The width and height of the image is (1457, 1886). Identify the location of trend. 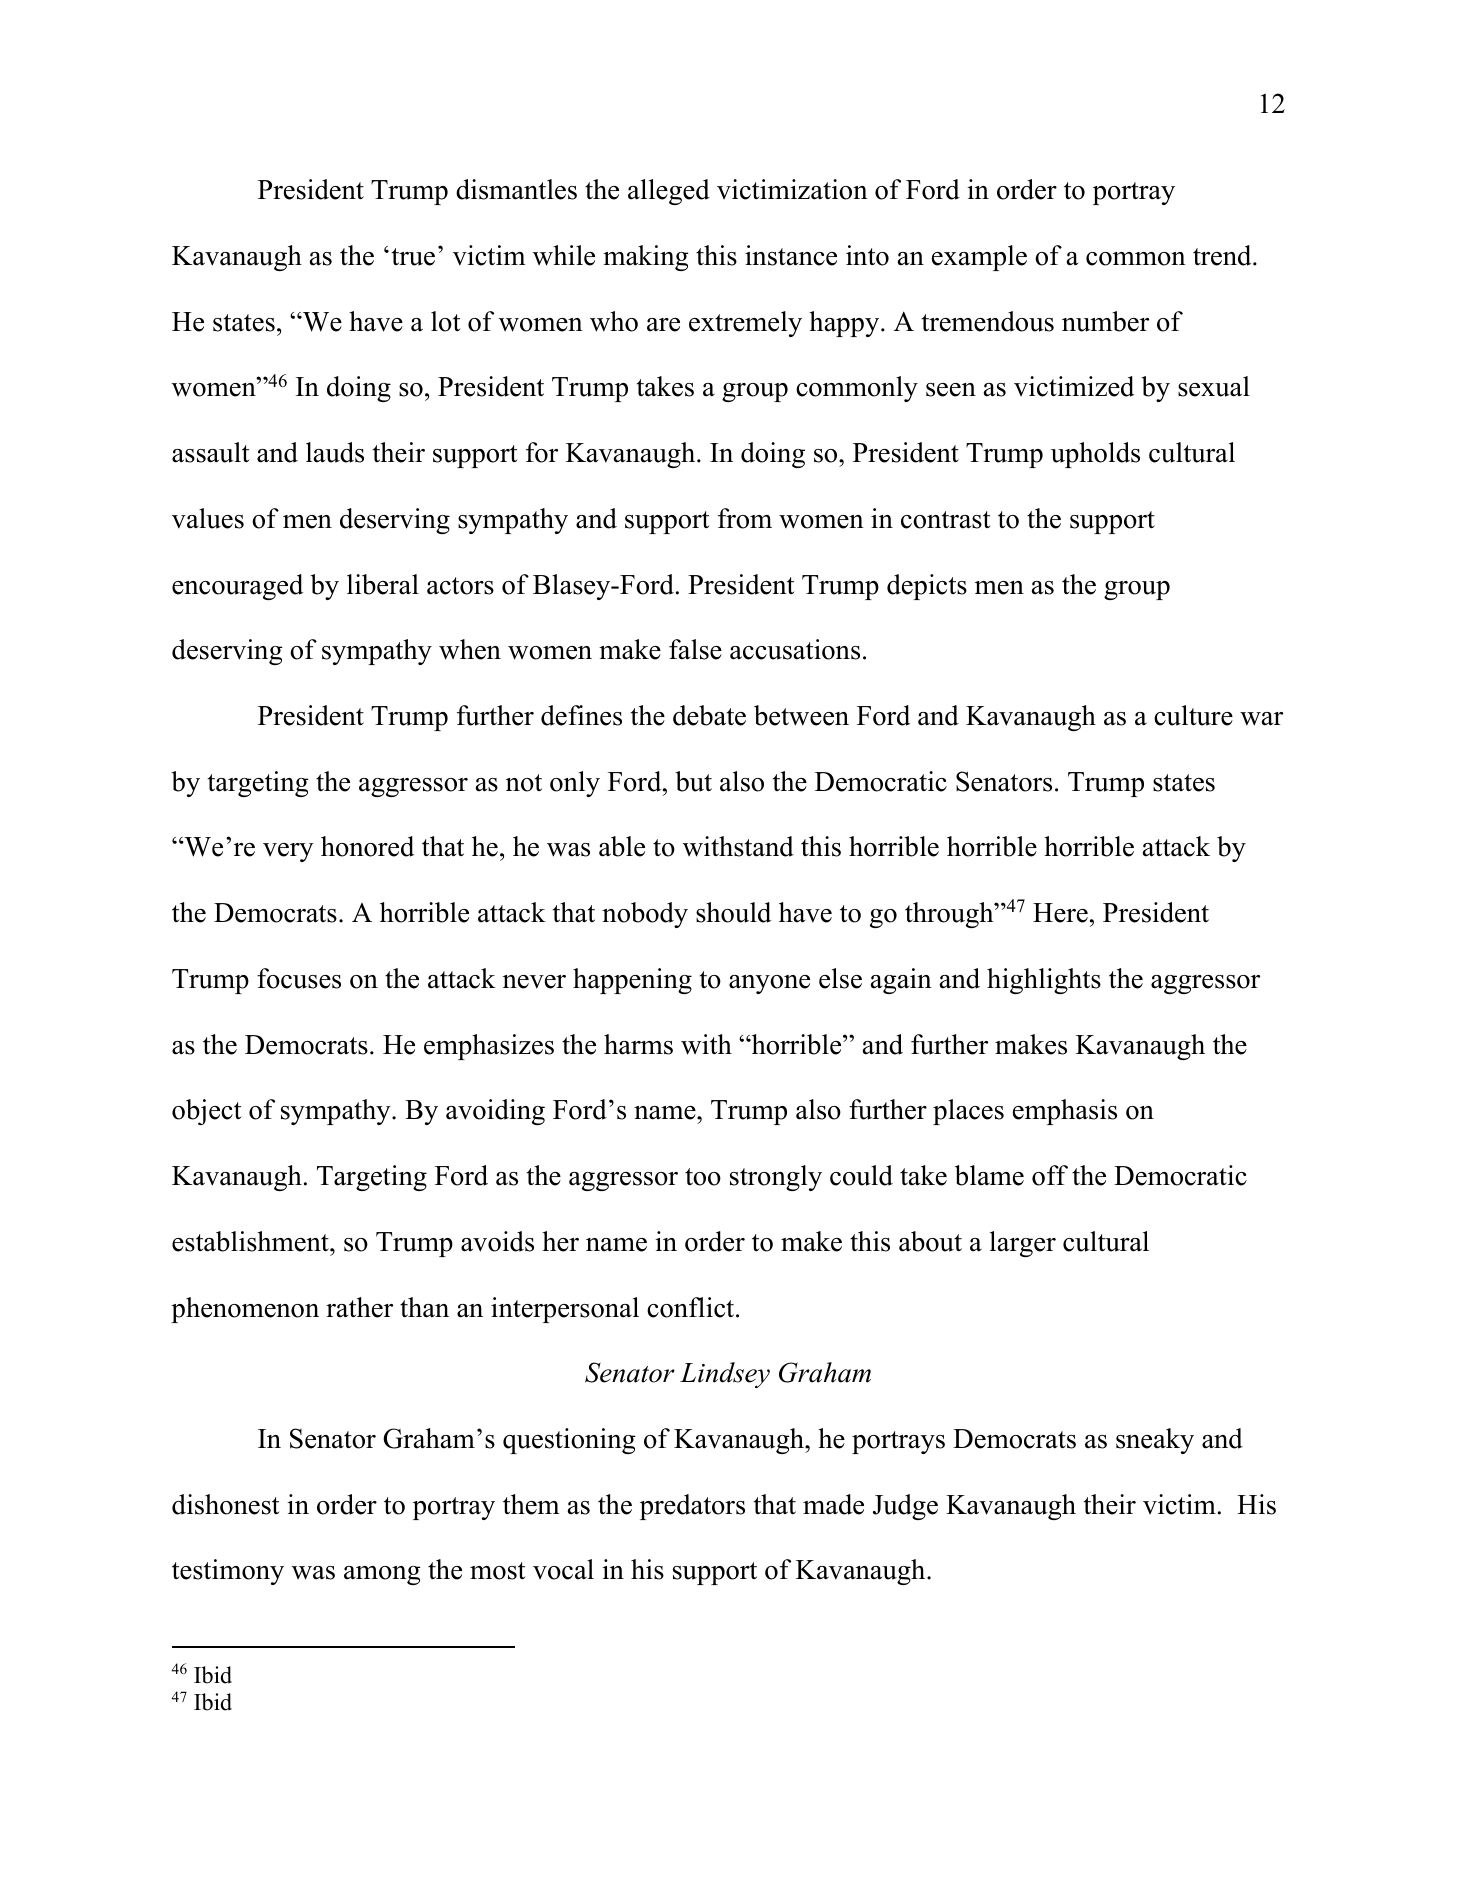
(1223, 255).
